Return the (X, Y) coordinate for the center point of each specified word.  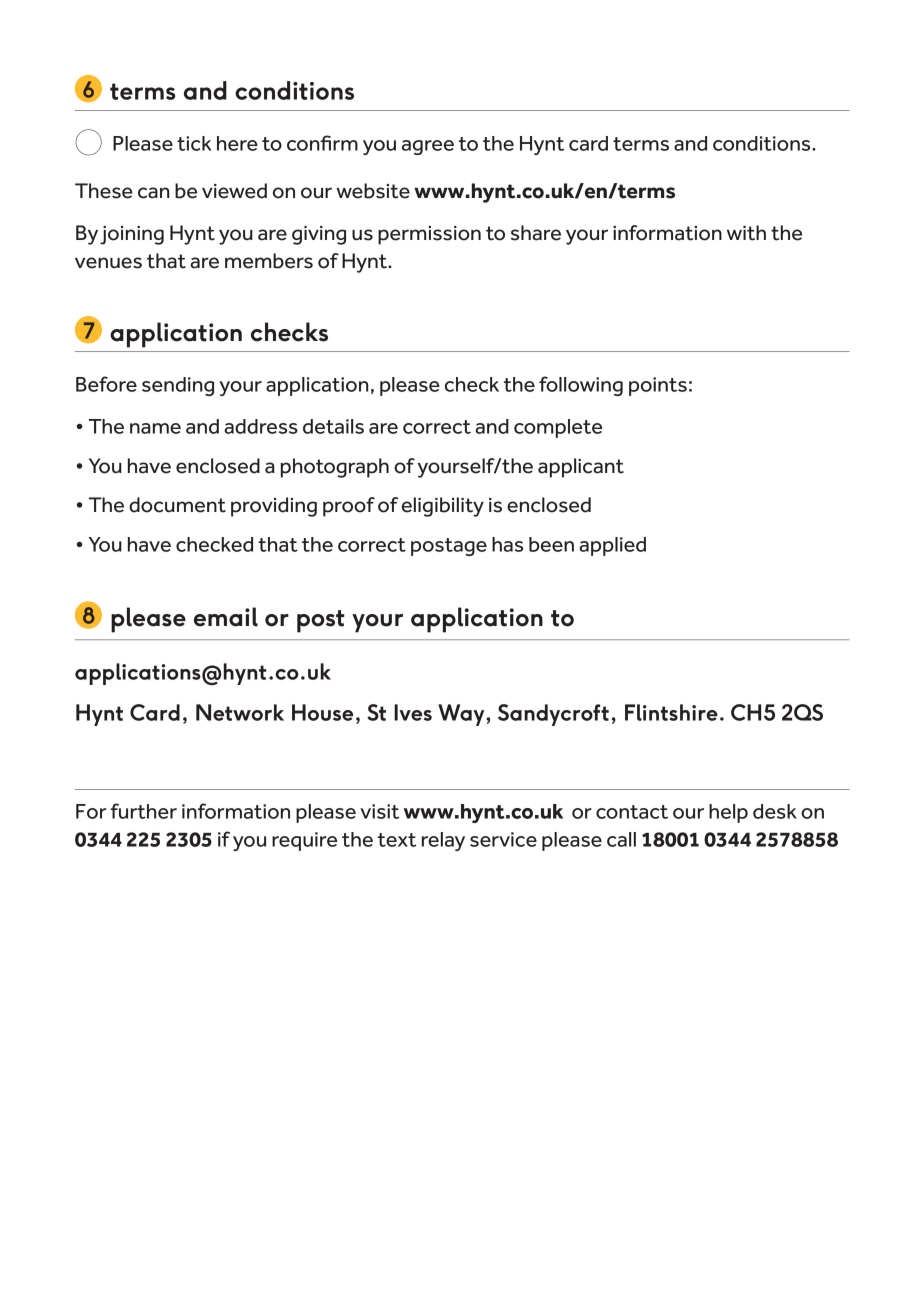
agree (428, 147)
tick (194, 143)
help (728, 813)
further (143, 811)
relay (443, 841)
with (746, 233)
